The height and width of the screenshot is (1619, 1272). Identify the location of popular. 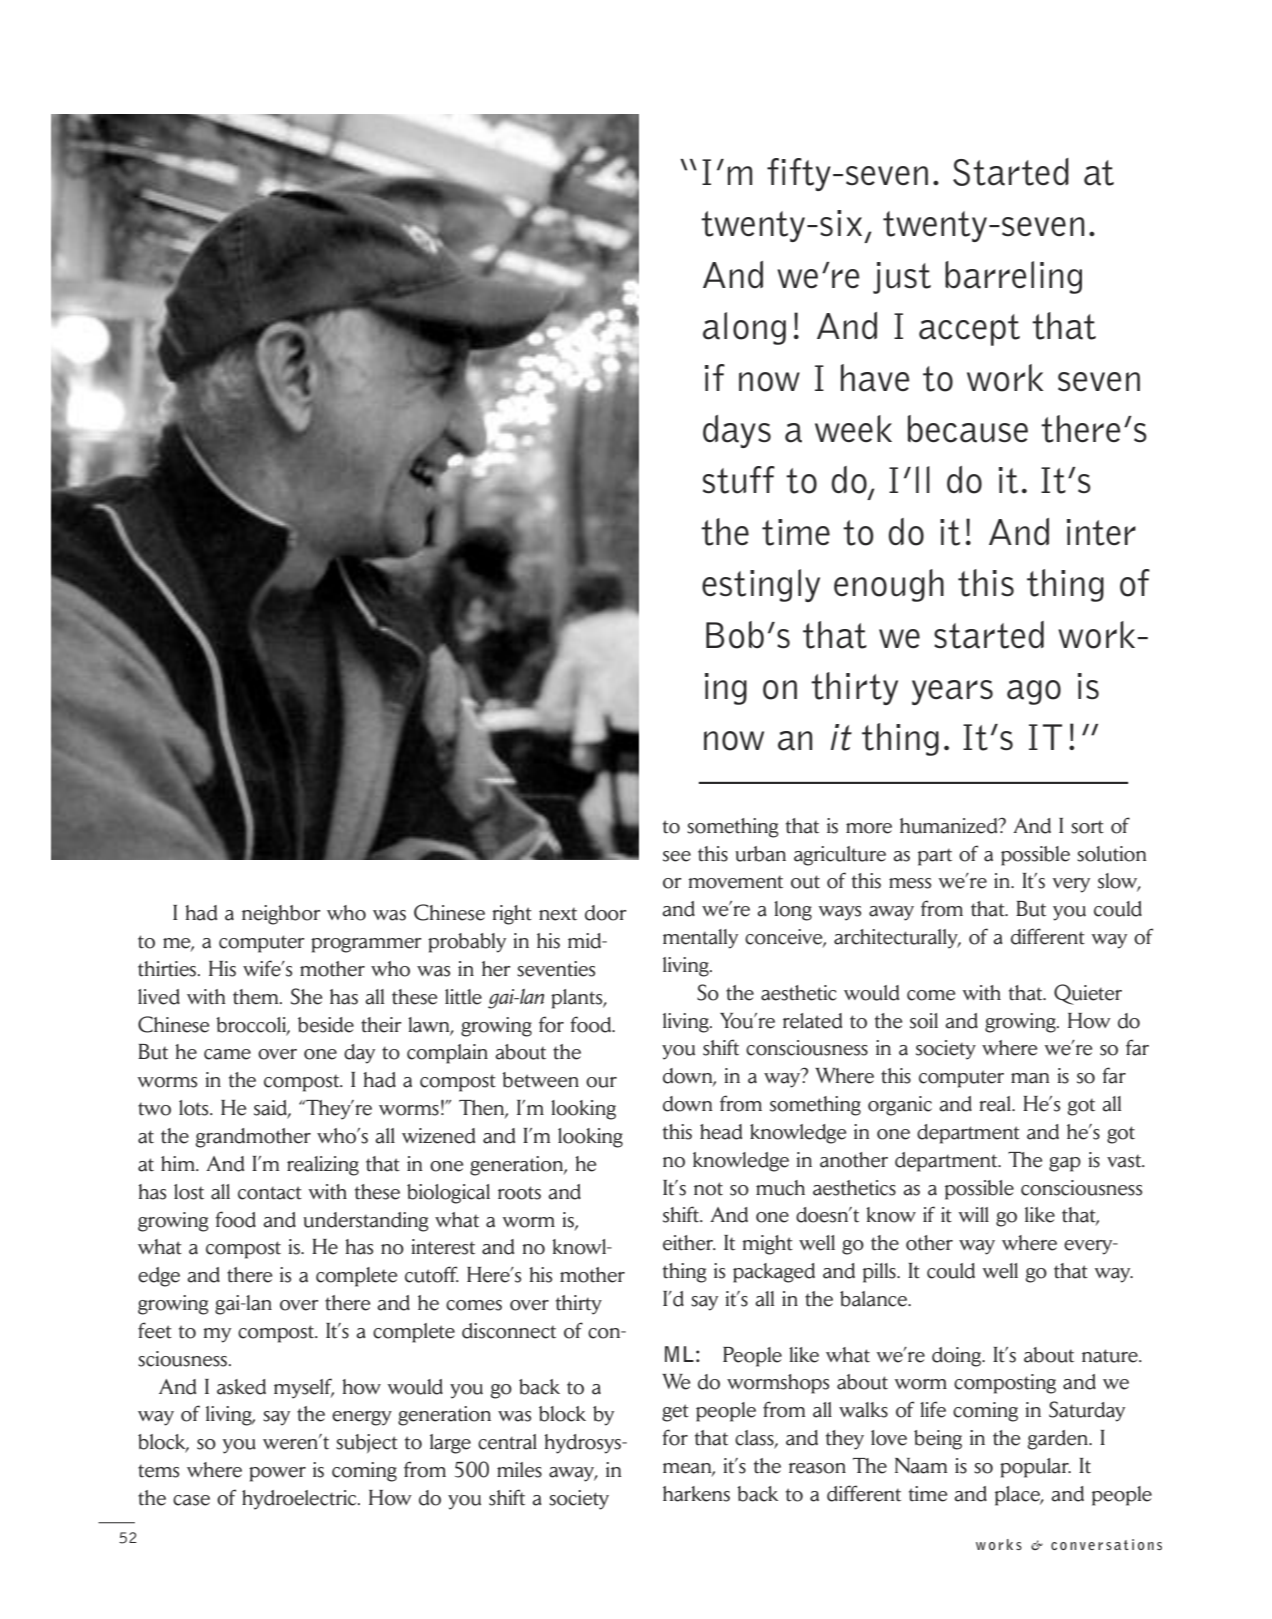
(1035, 1468).
